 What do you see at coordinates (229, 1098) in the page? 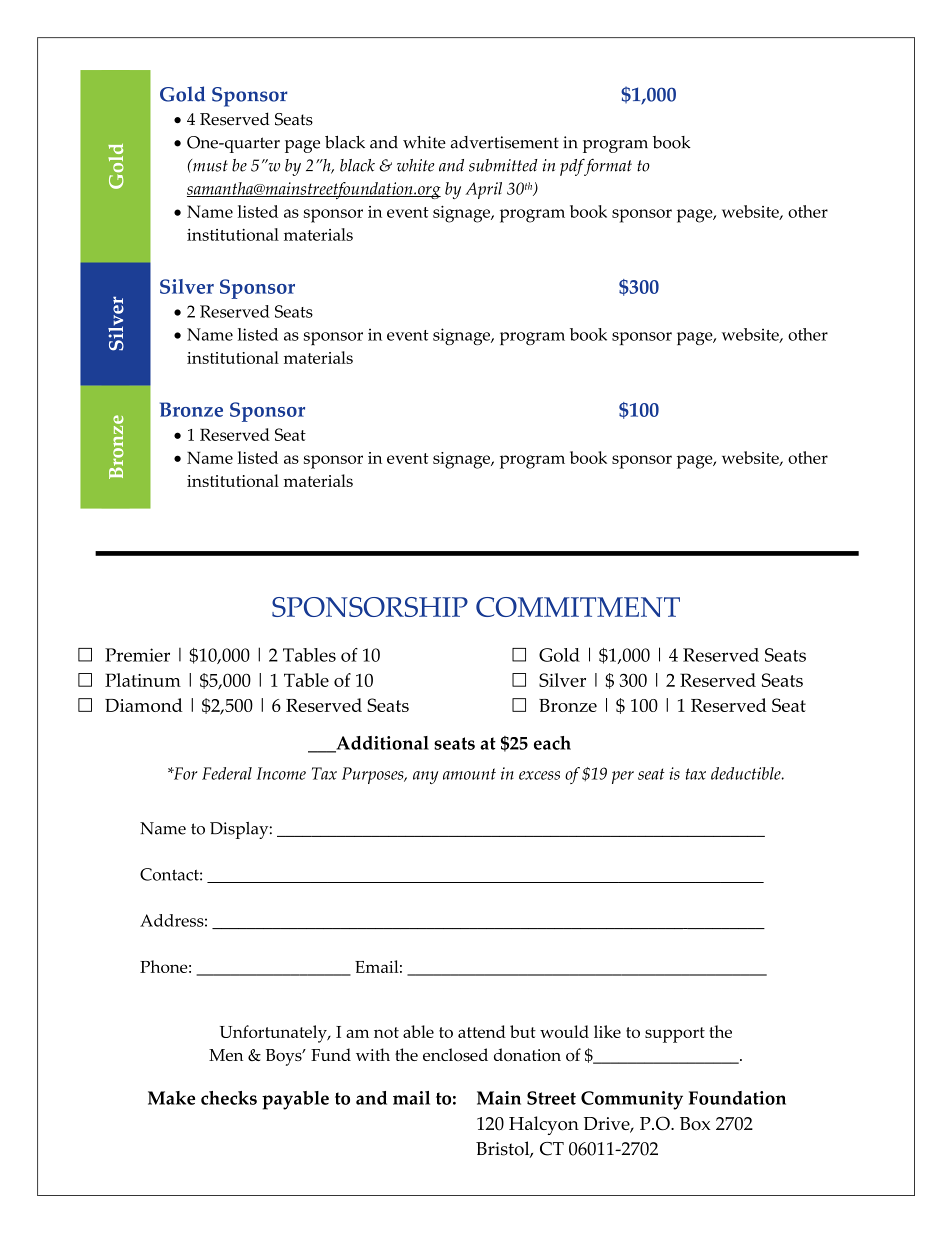
I see `checks` at bounding box center [229, 1098].
